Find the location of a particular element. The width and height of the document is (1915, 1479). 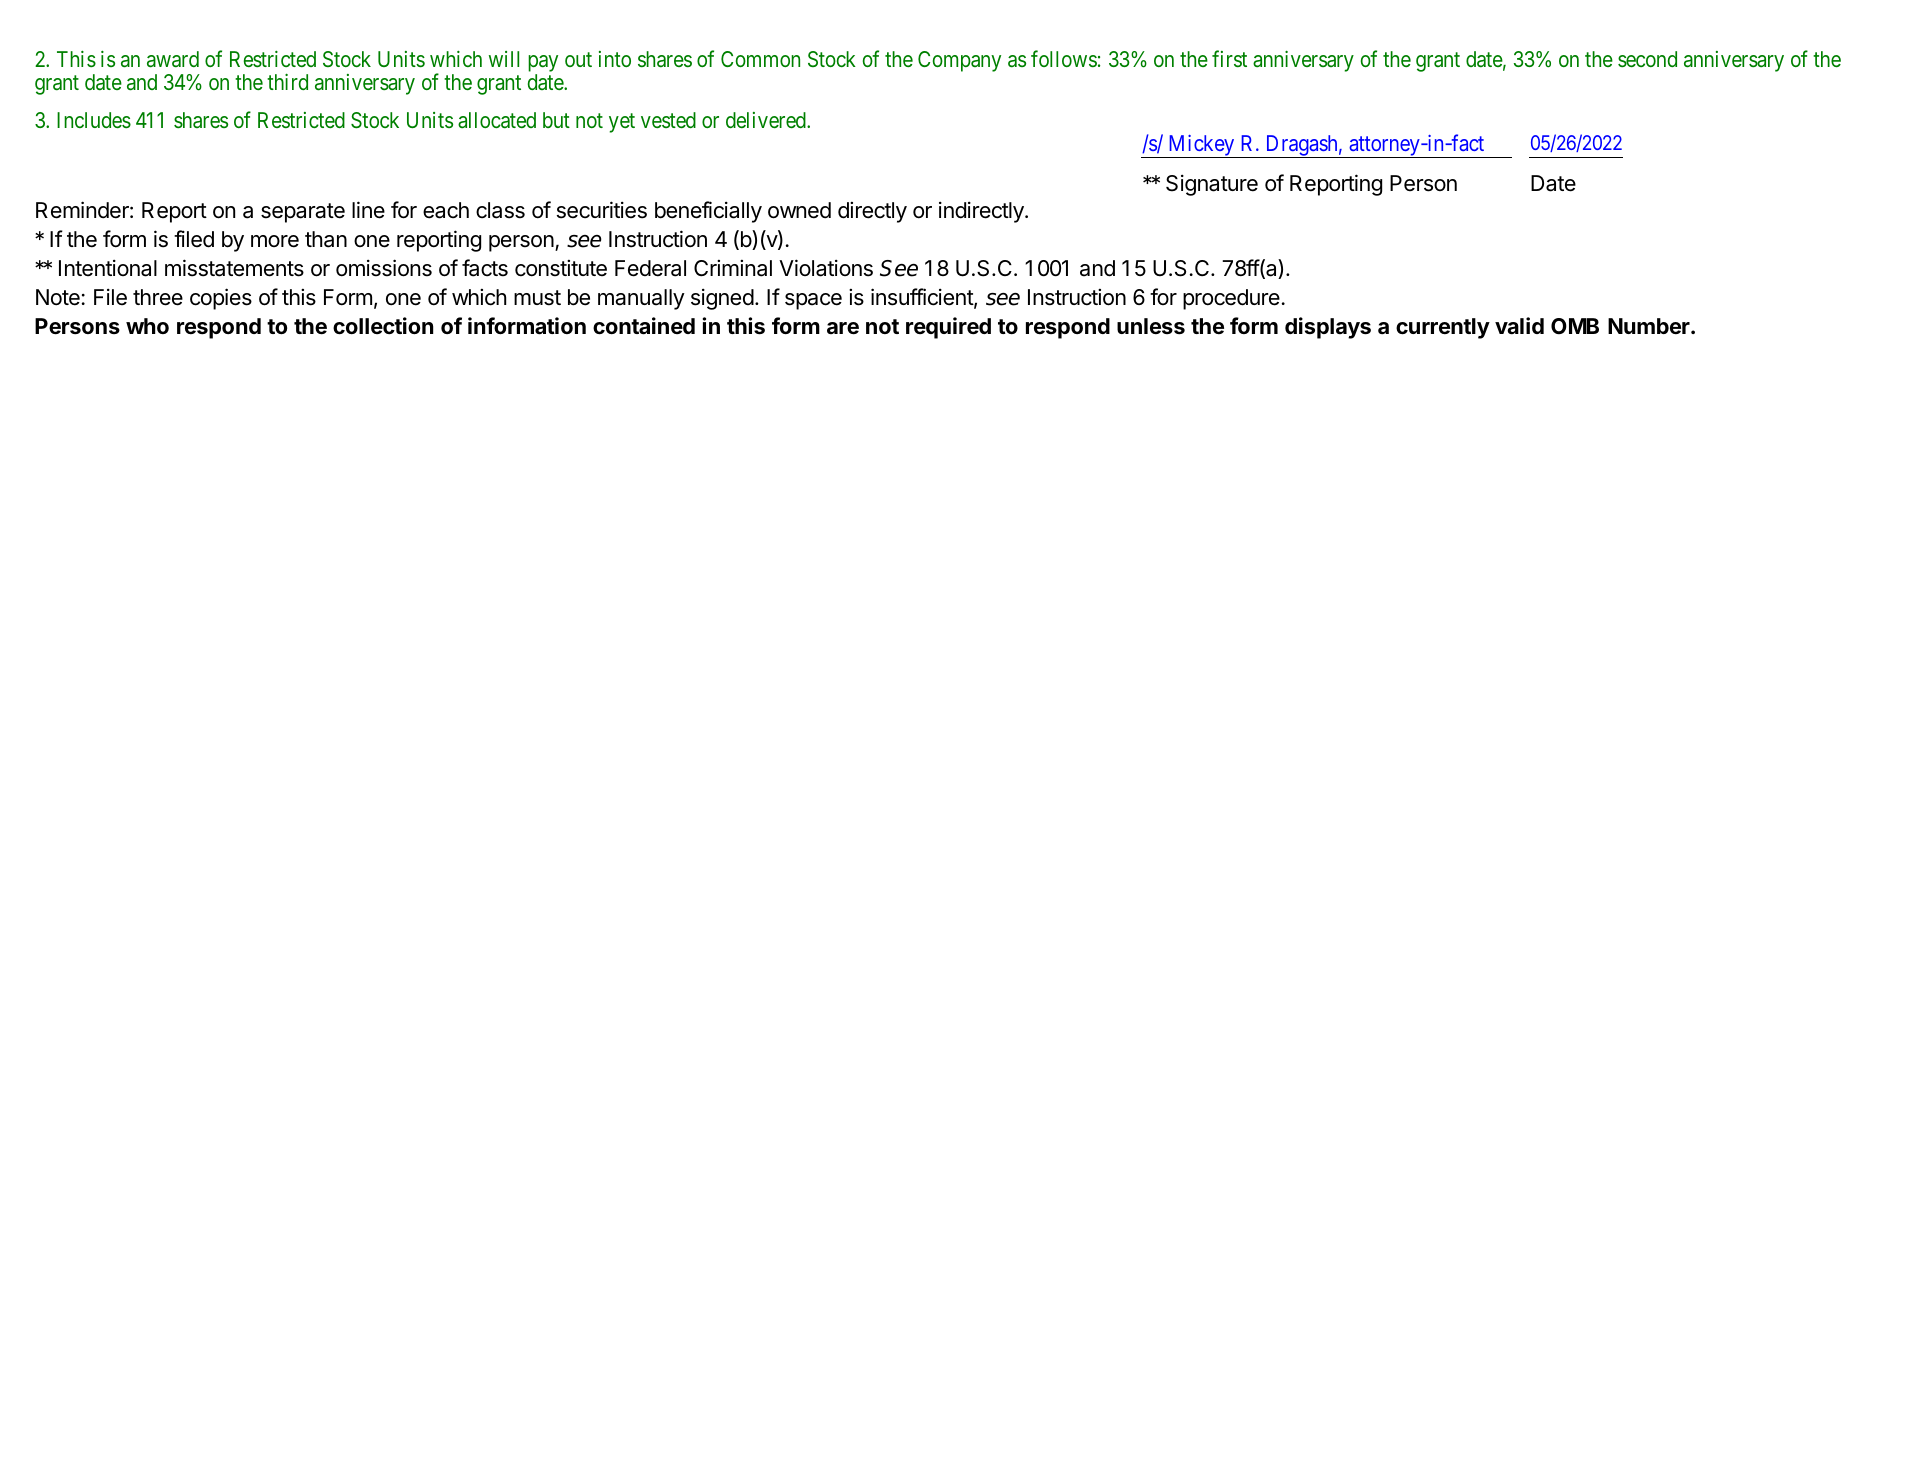

who is located at coordinates (147, 326).
